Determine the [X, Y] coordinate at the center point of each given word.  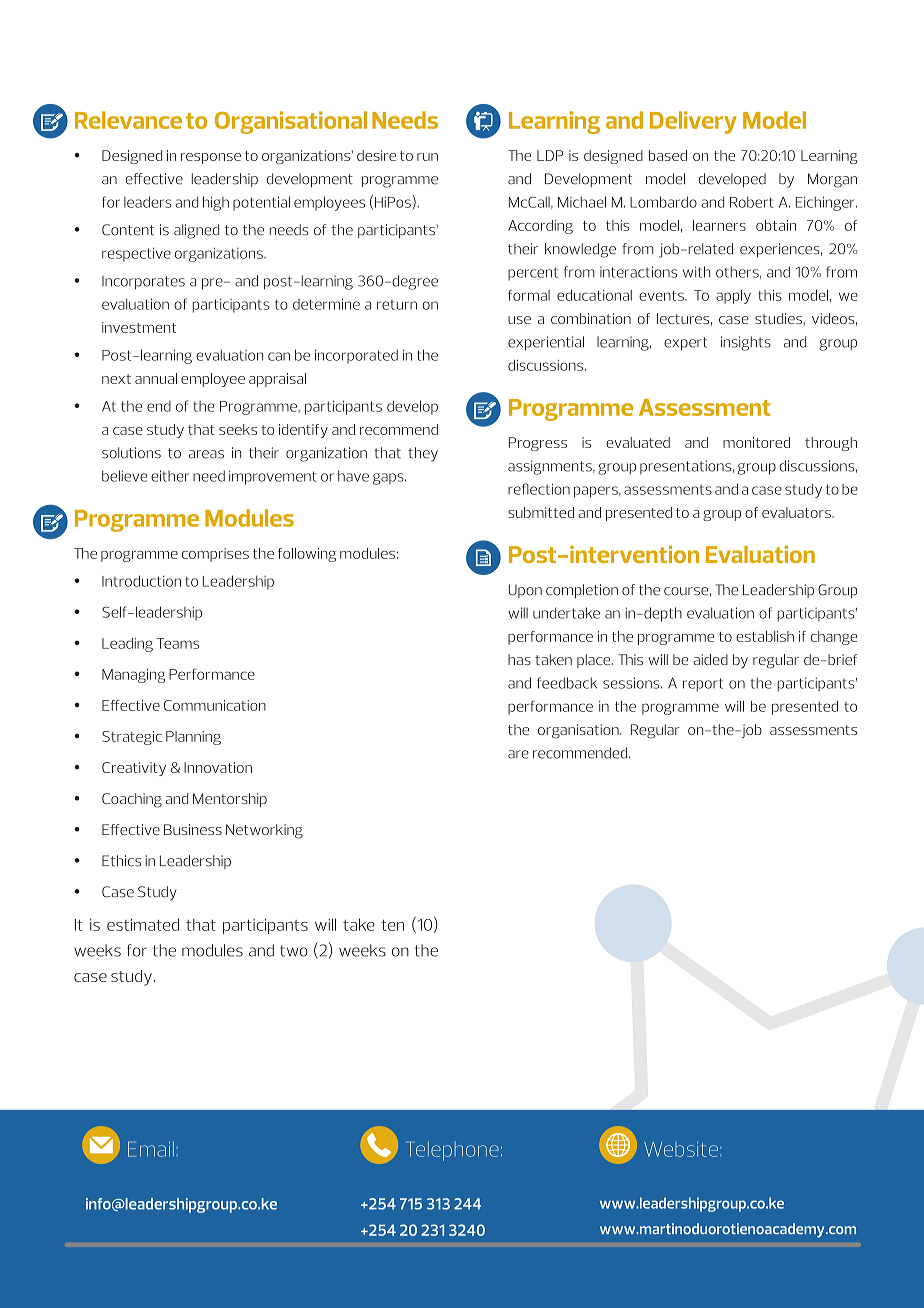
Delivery [693, 122]
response [211, 158]
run [427, 157]
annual [156, 378]
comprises [215, 555]
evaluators [797, 512]
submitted [541, 512]
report [703, 685]
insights [746, 343]
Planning [193, 738]
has [519, 659]
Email [151, 1149]
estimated [143, 924]
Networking [264, 831]
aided [710, 659]
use [519, 320]
